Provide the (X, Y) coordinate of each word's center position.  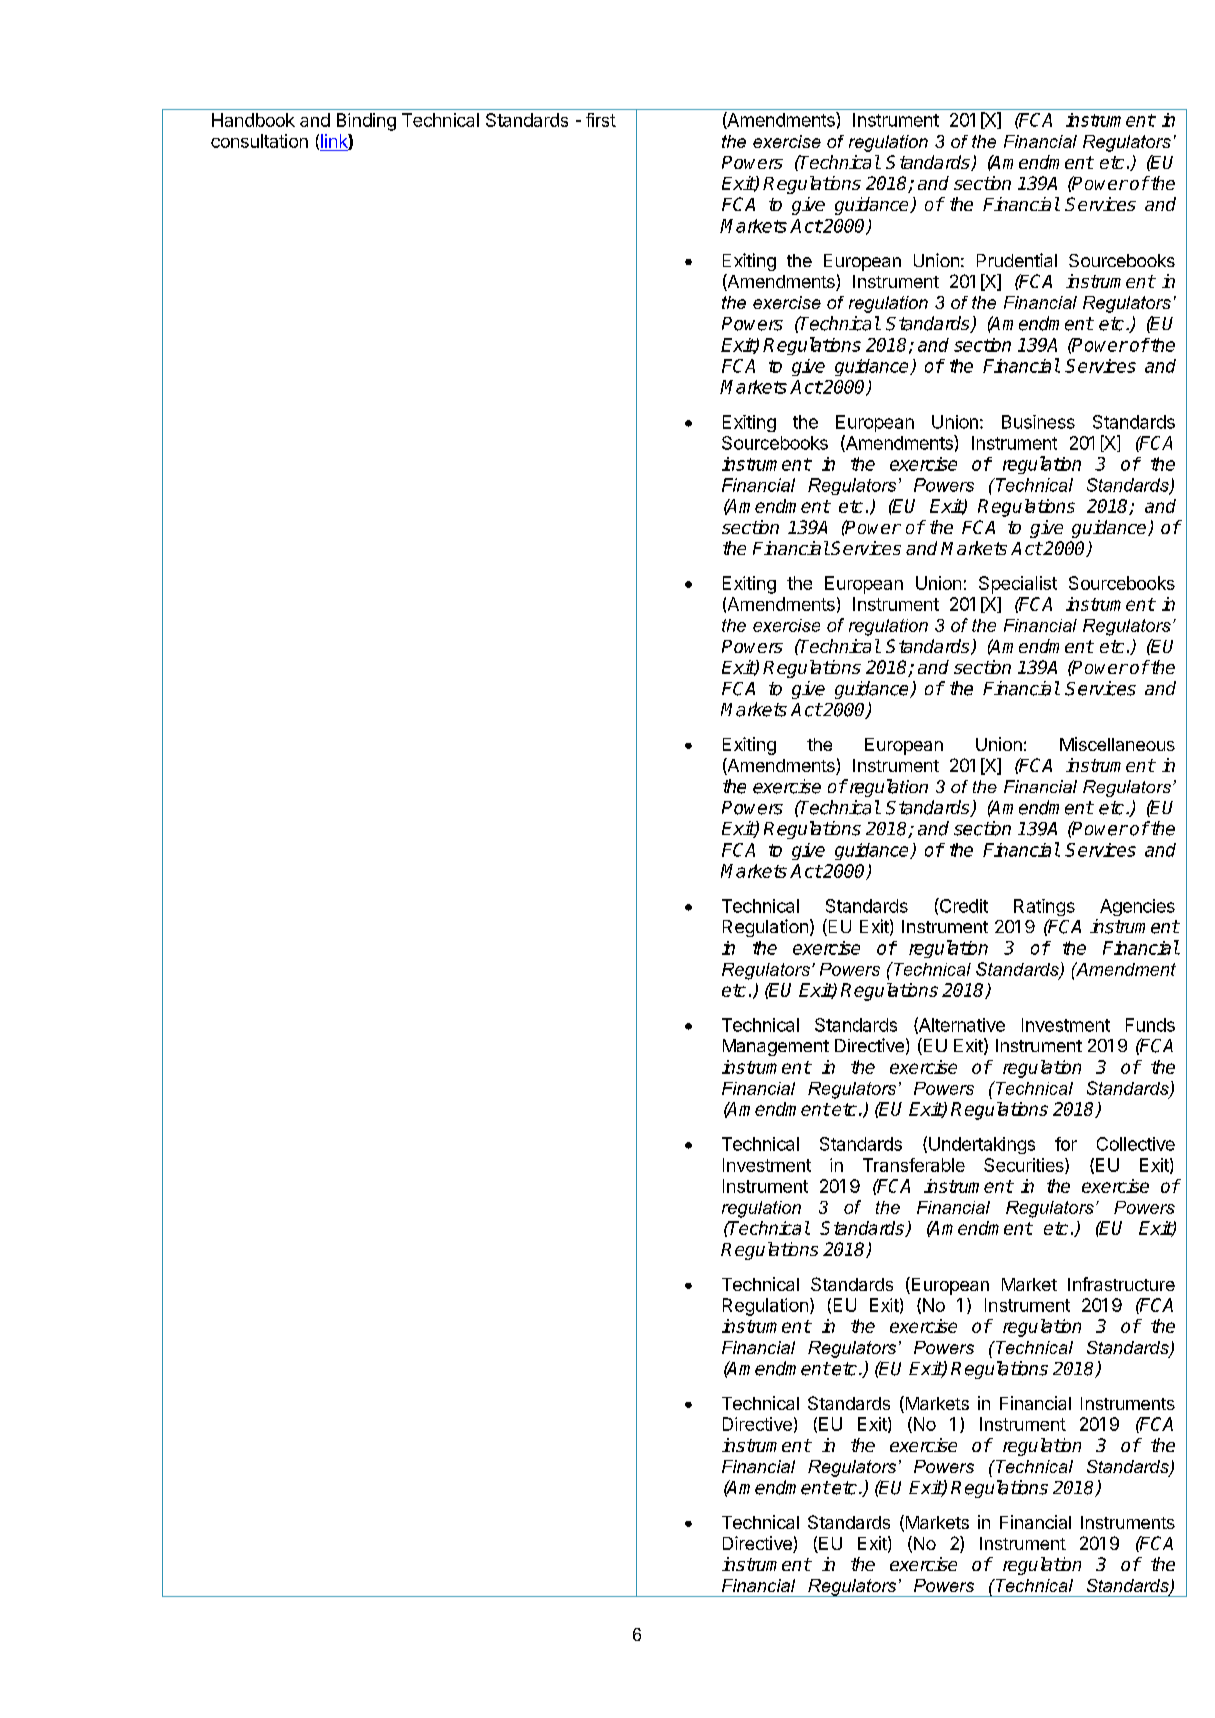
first (601, 120)
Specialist (1018, 585)
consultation (259, 141)
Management (776, 1047)
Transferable (914, 1165)
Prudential (1017, 260)
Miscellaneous (1117, 744)
